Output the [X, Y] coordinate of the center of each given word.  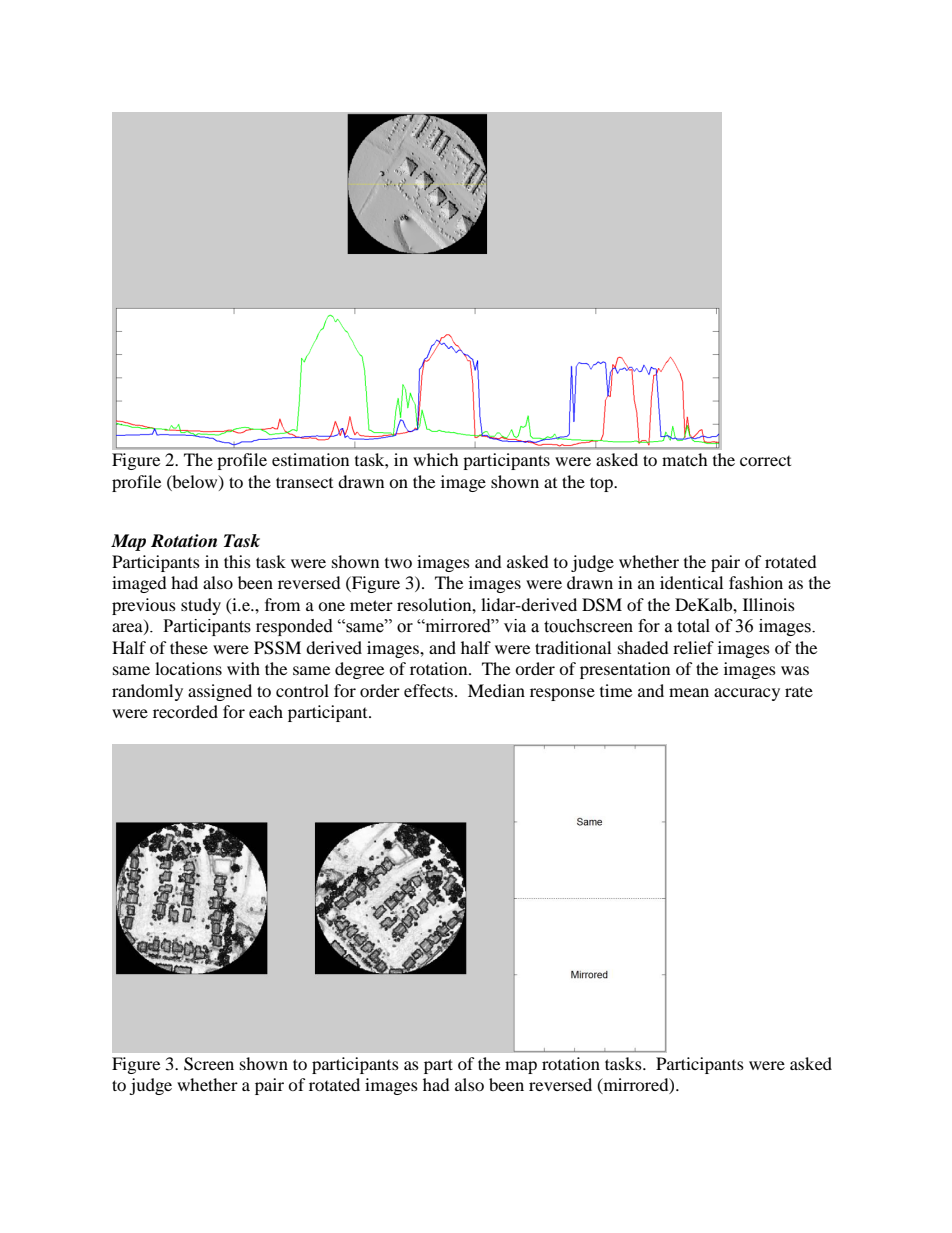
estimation [310, 459]
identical [691, 582]
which [436, 459]
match [685, 459]
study [201, 606]
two [398, 563]
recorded [185, 711]
